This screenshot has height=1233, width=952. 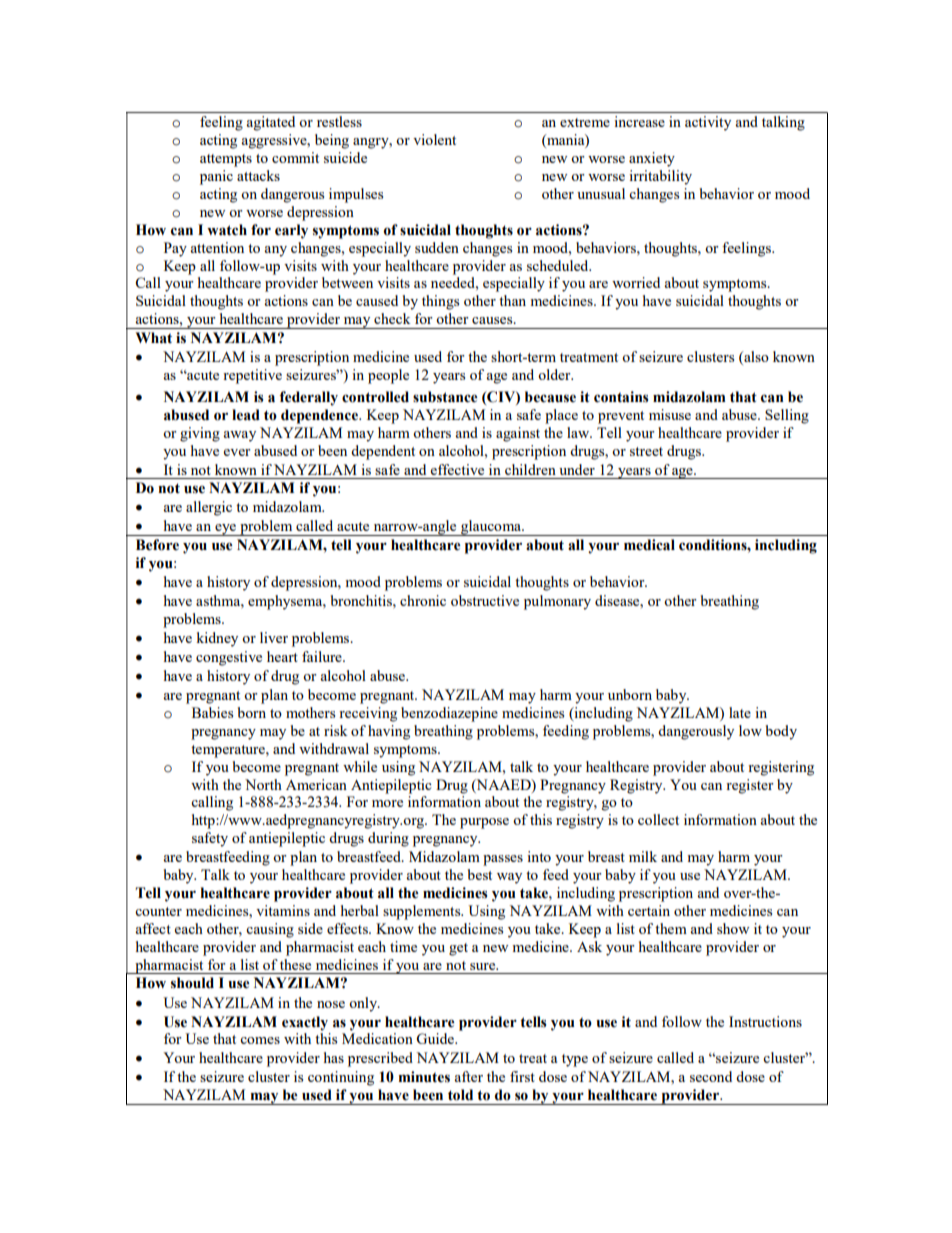 What do you see at coordinates (480, 874) in the screenshot?
I see `best` at bounding box center [480, 874].
